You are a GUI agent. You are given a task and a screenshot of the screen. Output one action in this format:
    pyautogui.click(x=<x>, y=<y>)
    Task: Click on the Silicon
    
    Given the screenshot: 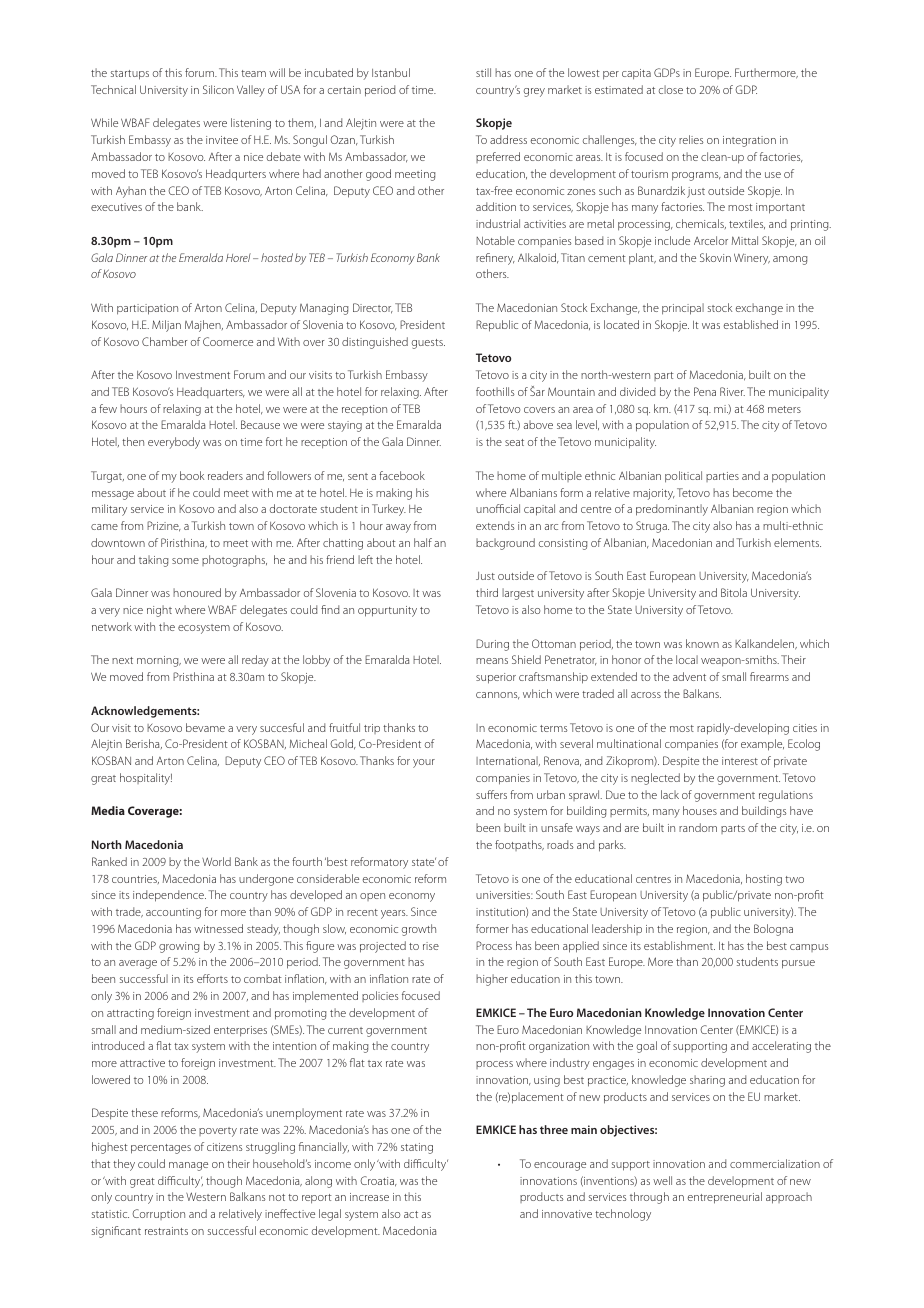 What is the action you would take?
    pyautogui.click(x=218, y=89)
